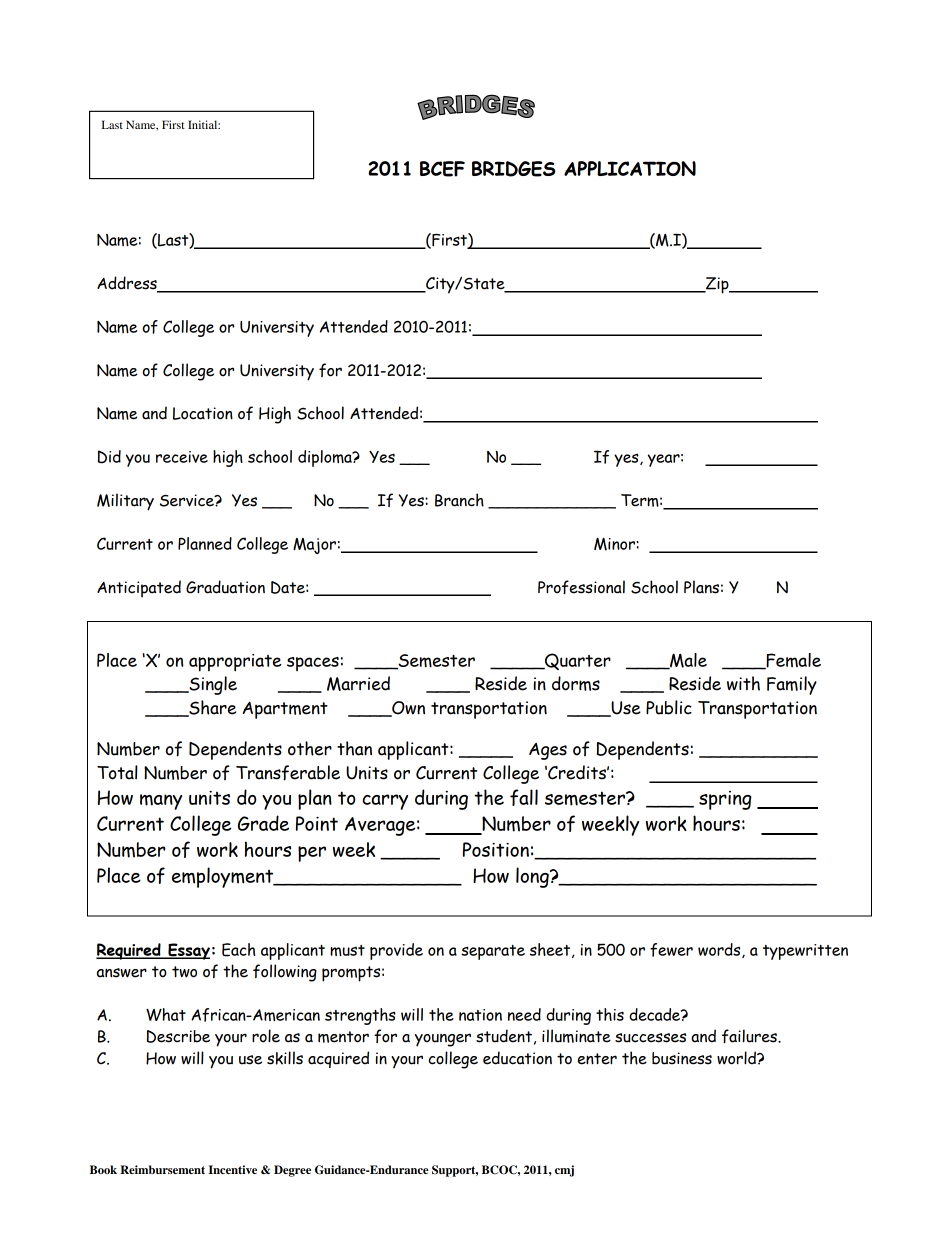 This screenshot has width=952, height=1233. Describe the element at coordinates (720, 950) in the screenshot. I see `words` at that location.
